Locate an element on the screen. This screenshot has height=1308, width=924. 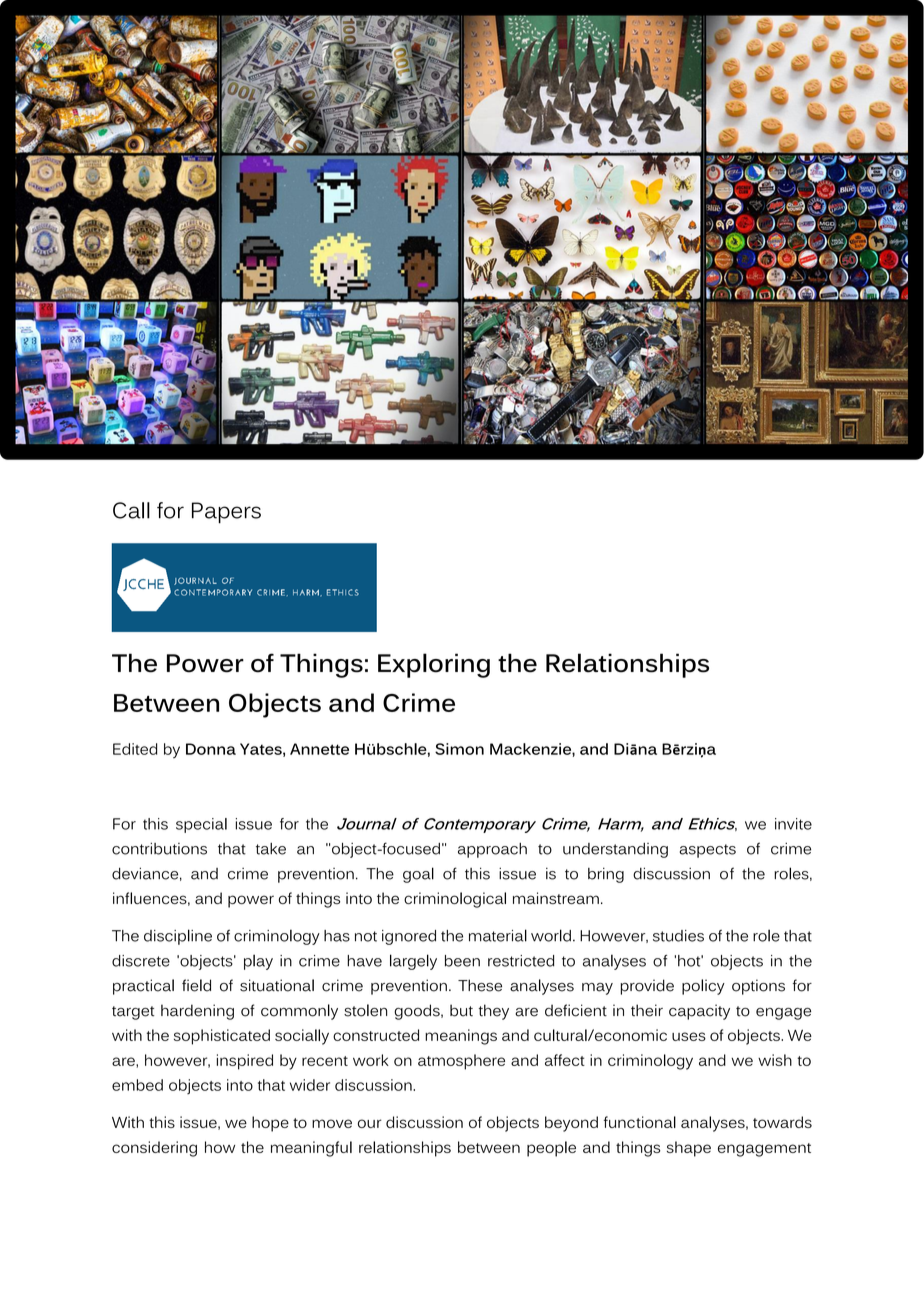
hope is located at coordinates (270, 1124).
